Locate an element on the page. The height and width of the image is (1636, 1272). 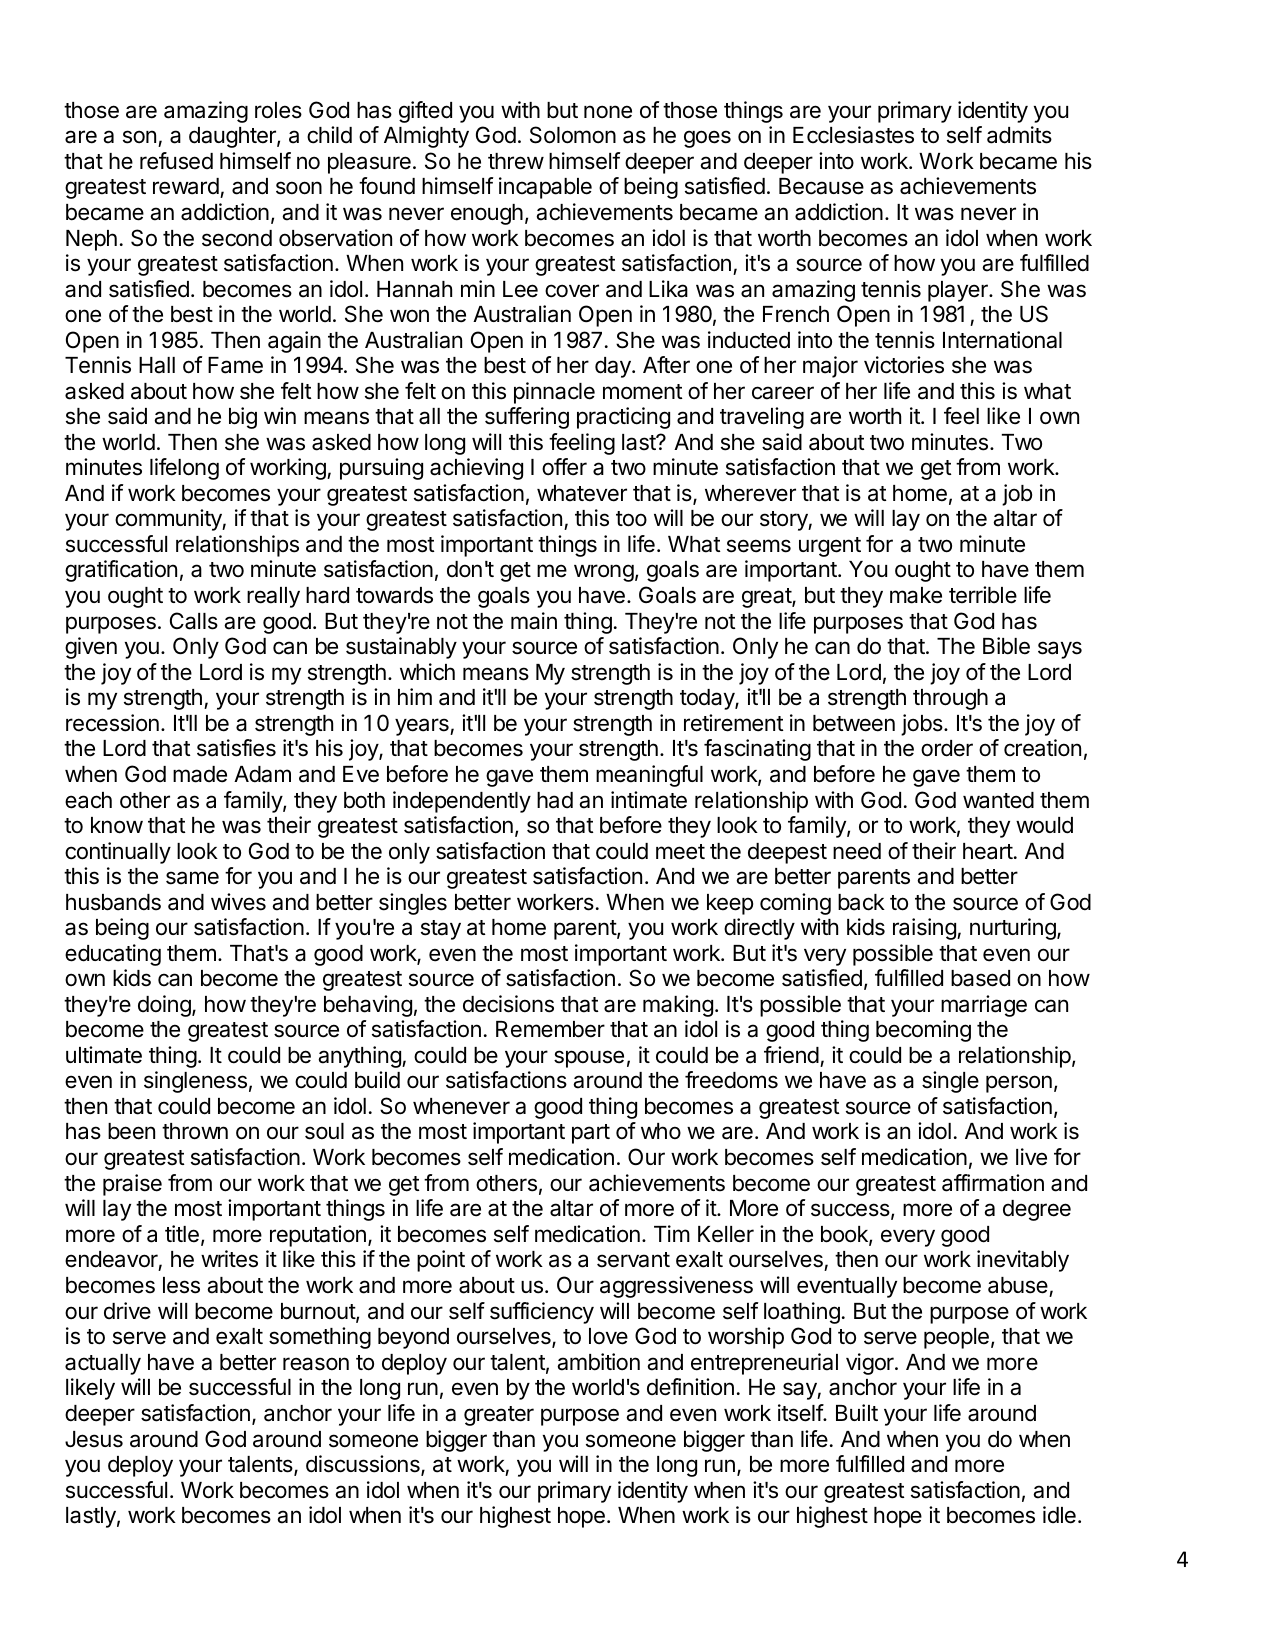
wanted is located at coordinates (998, 800).
